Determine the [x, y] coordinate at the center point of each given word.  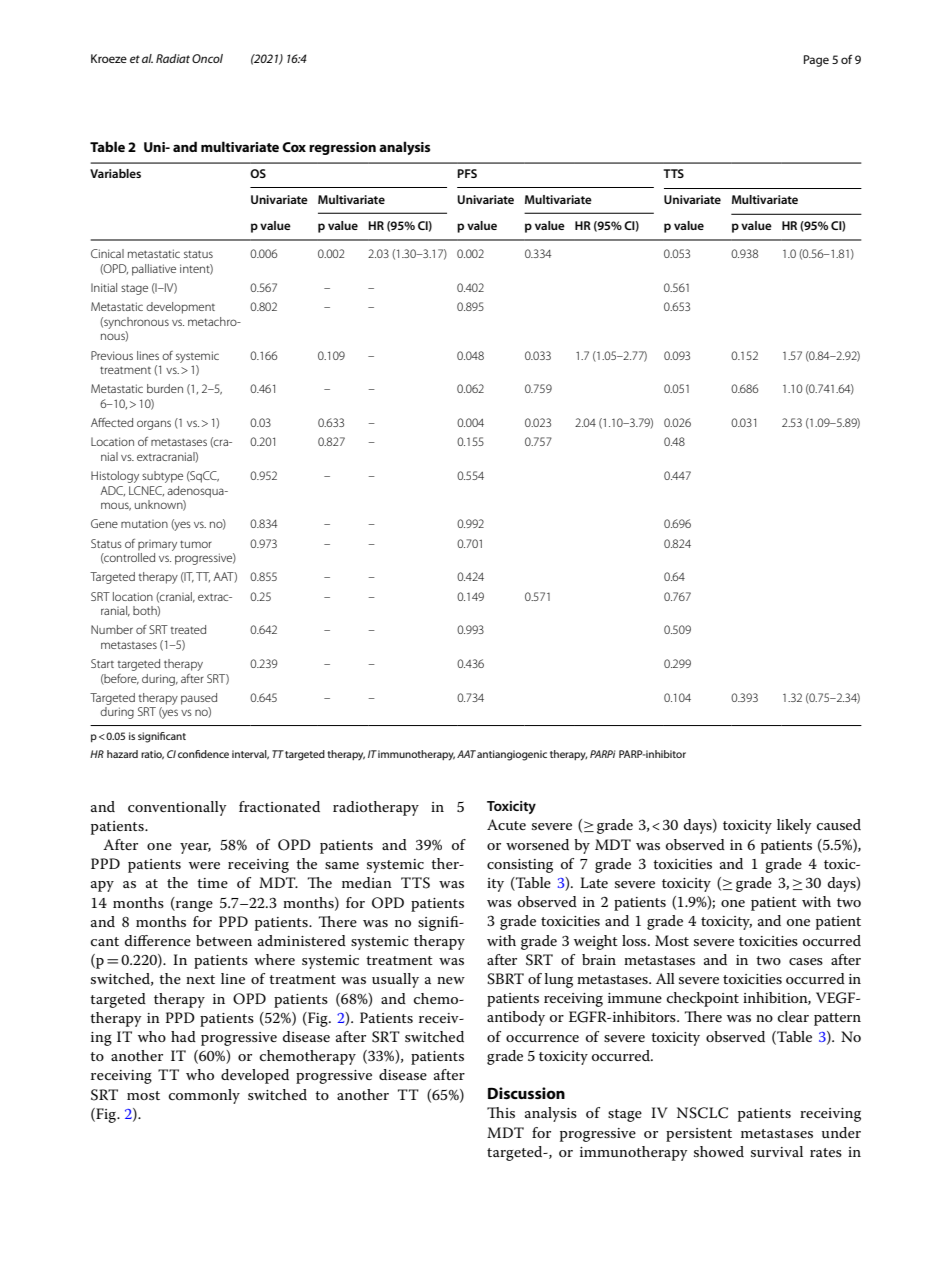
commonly [204, 1096]
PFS [467, 173]
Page [816, 61]
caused [839, 824]
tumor [196, 544]
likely [794, 826]
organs [154, 425]
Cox [294, 147]
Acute [506, 824]
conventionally [177, 808]
